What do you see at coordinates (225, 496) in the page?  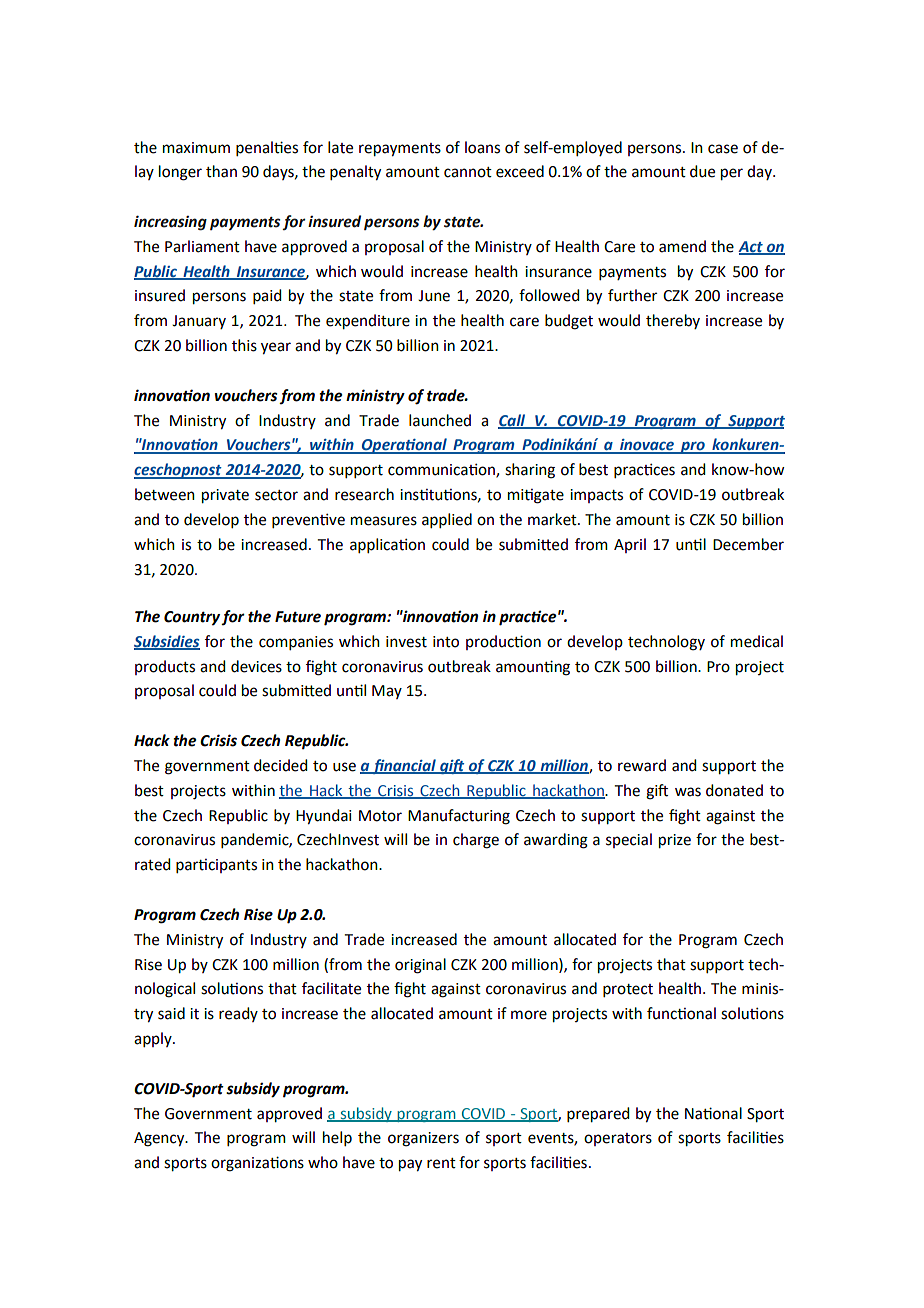 I see `private` at bounding box center [225, 496].
